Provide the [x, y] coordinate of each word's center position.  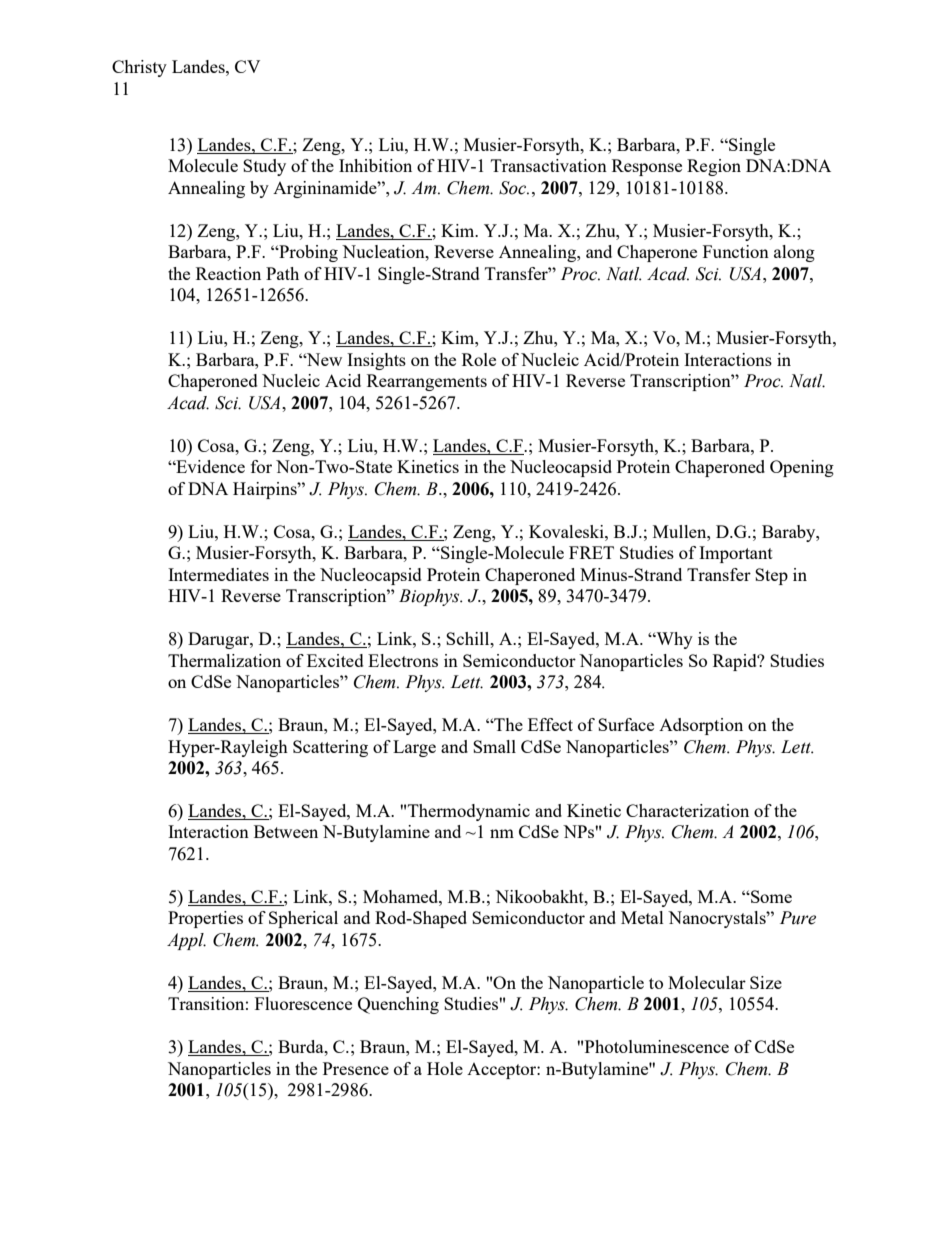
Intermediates [218, 574]
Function [736, 251]
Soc [514, 188]
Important [736, 554]
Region [714, 167]
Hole [445, 1068]
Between [286, 831]
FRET [591, 552]
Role [479, 359]
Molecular [707, 982]
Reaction [228, 273]
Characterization [687, 810]
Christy [139, 68]
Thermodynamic [469, 812]
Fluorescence [303, 1003]
